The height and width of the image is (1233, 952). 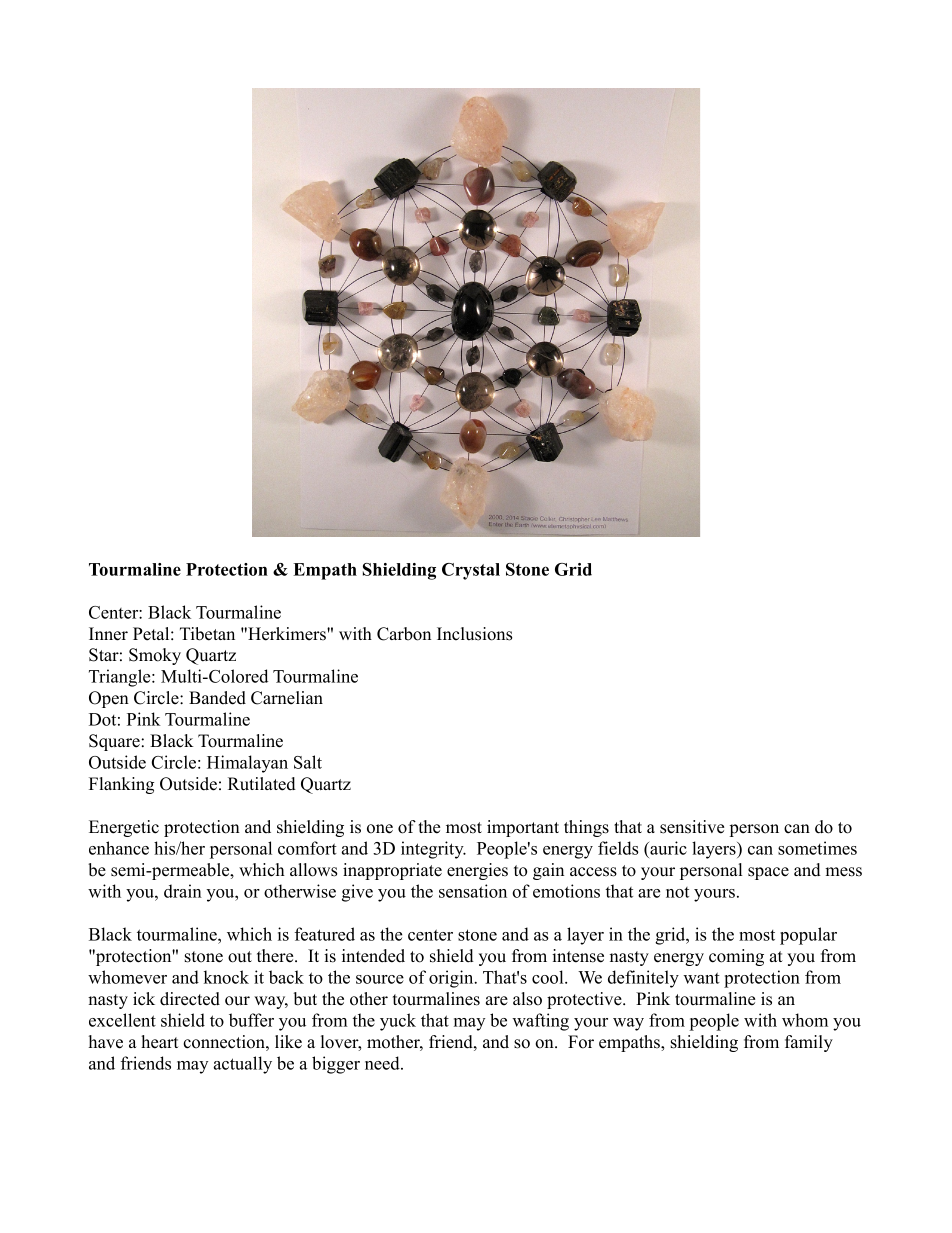 I want to click on Carbon, so click(x=404, y=634).
